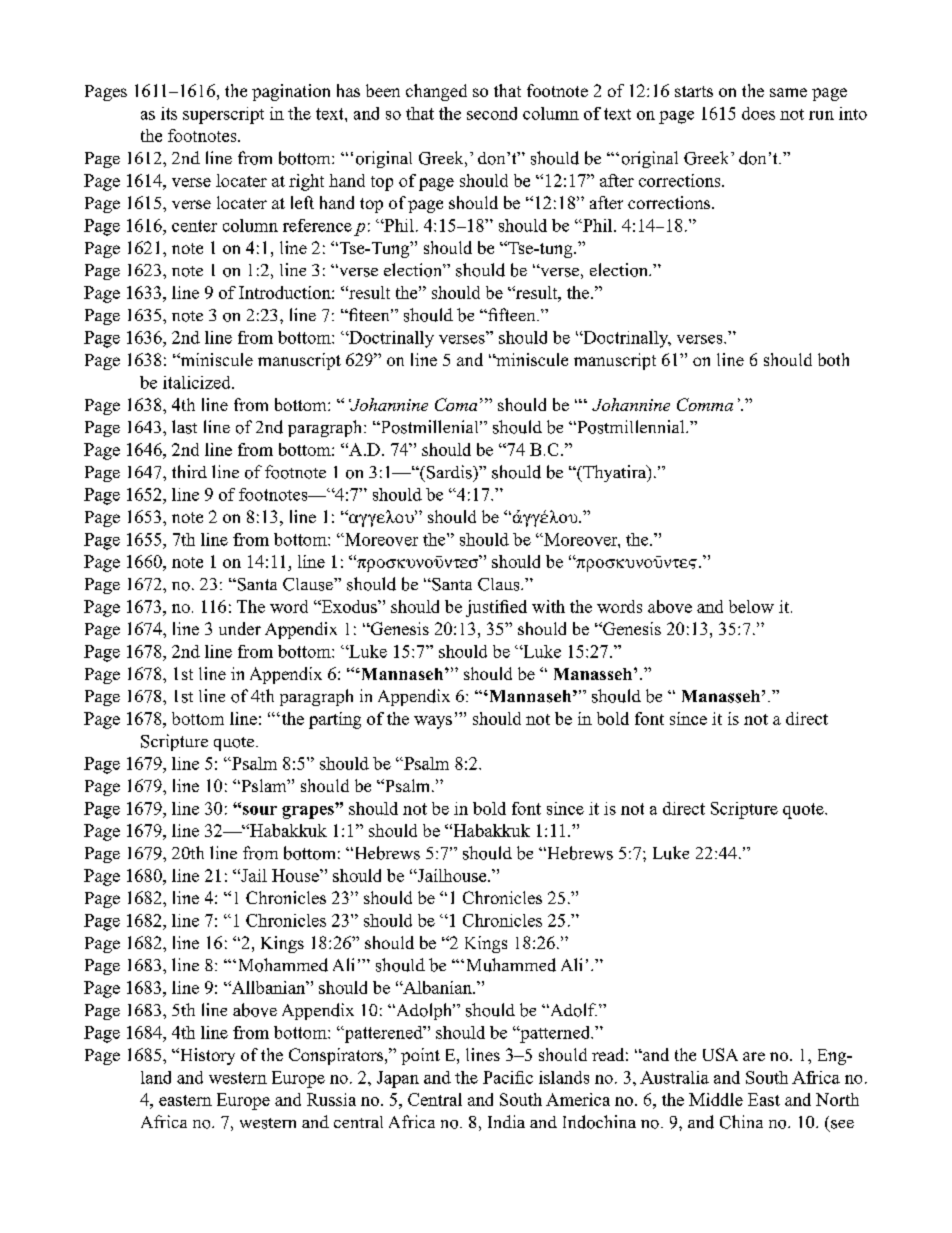 The height and width of the screenshot is (1233, 952). Describe the element at coordinates (508, 1077) in the screenshot. I see `Pacific` at that location.
